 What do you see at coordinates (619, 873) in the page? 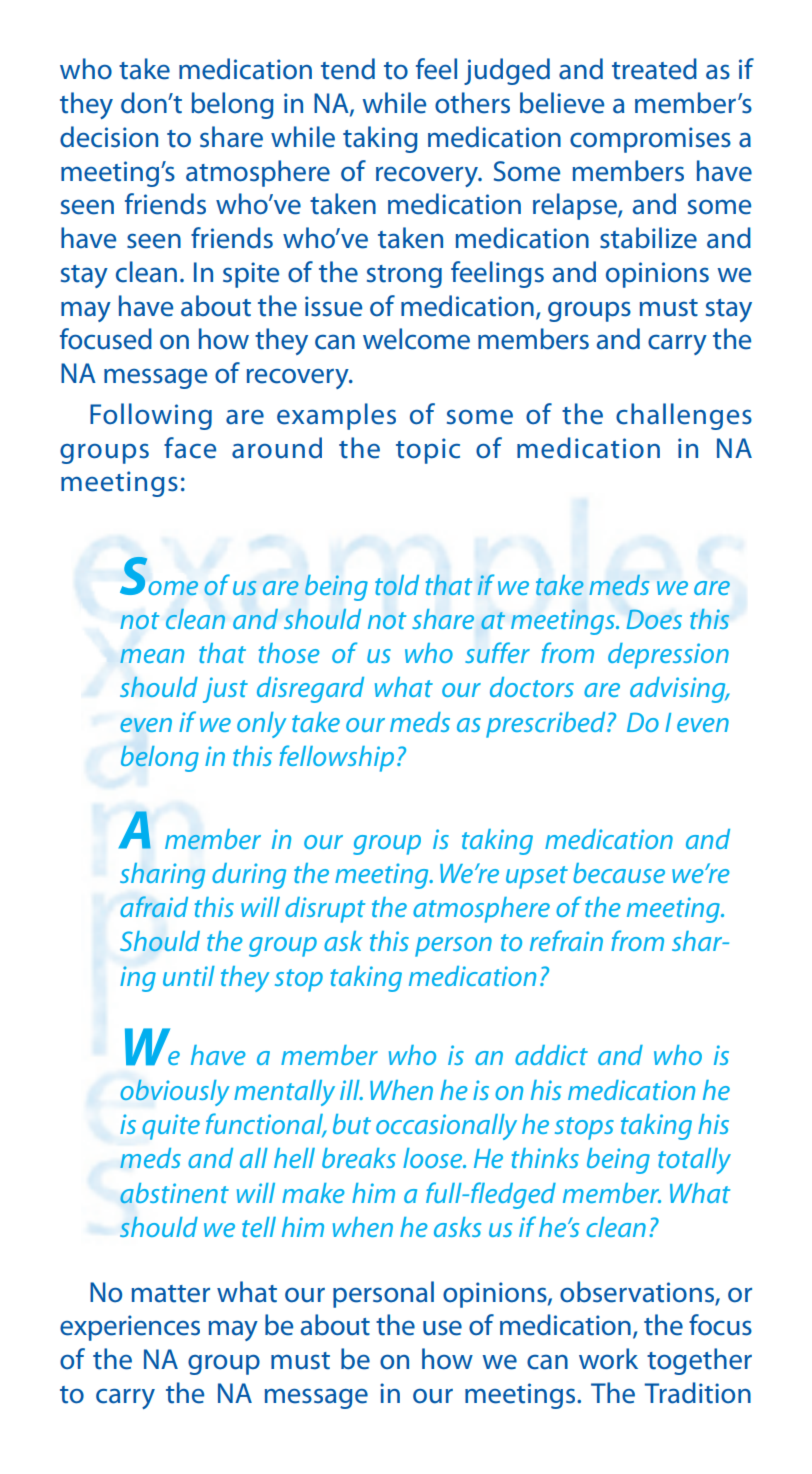
I see `because` at bounding box center [619, 873].
